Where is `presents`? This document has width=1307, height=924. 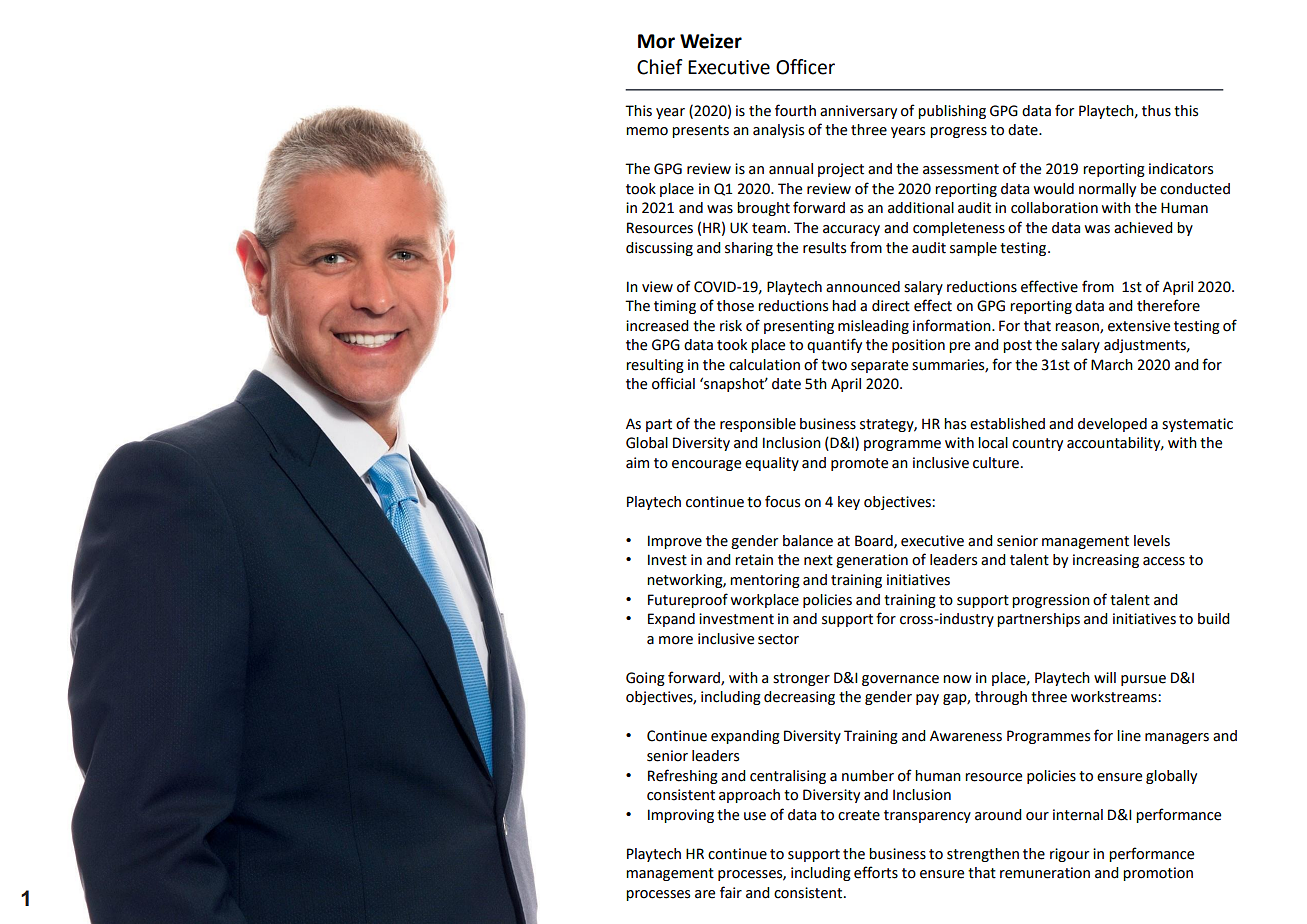 presents is located at coordinates (700, 131).
